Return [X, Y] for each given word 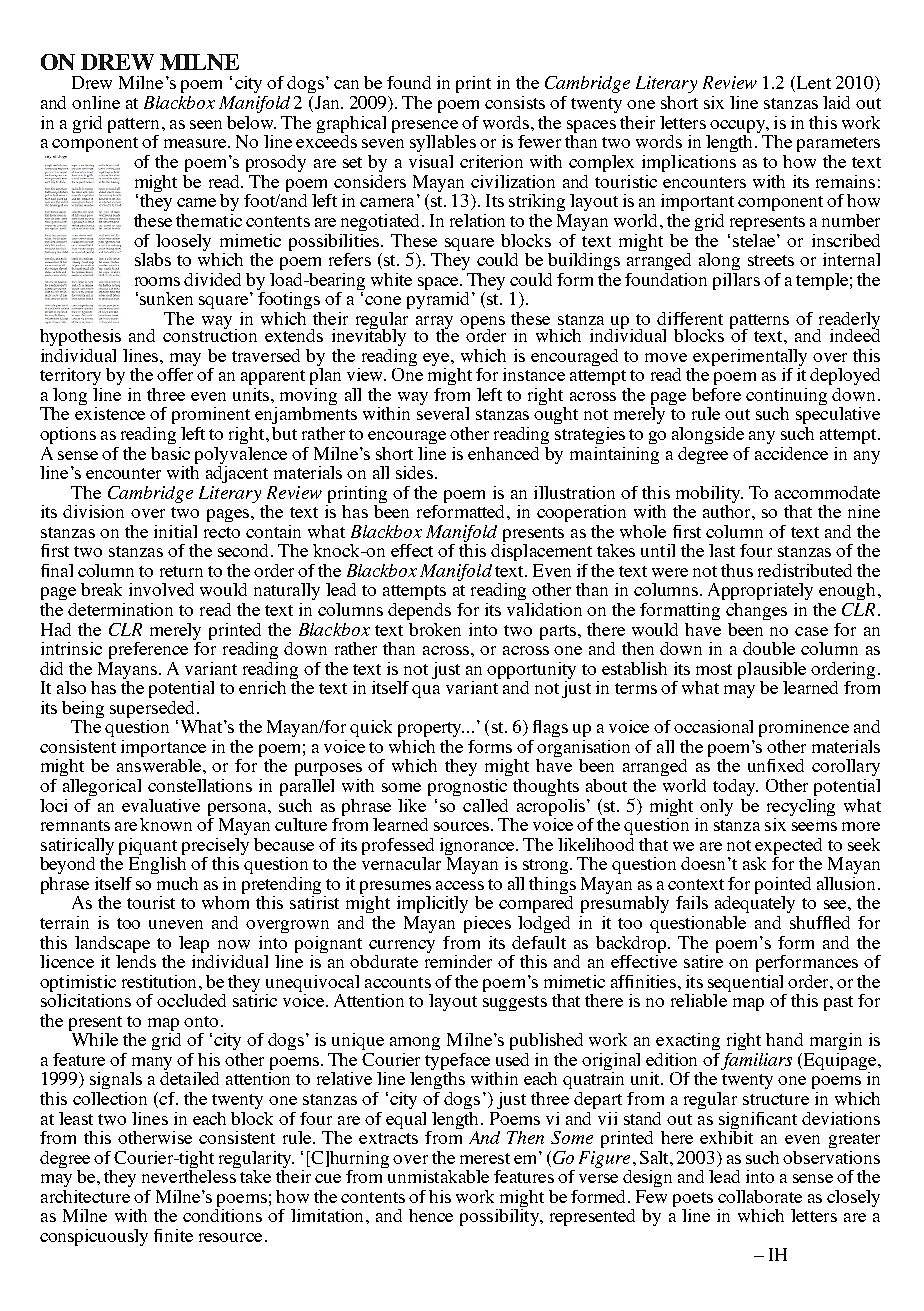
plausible [772, 670]
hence [431, 1215]
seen [206, 124]
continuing [786, 398]
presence [425, 126]
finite [173, 1235]
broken [435, 629]
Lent [812, 84]
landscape [112, 944]
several [443, 412]
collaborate [760, 1196]
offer [176, 373]
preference [148, 650]
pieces [487, 924]
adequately [755, 903]
